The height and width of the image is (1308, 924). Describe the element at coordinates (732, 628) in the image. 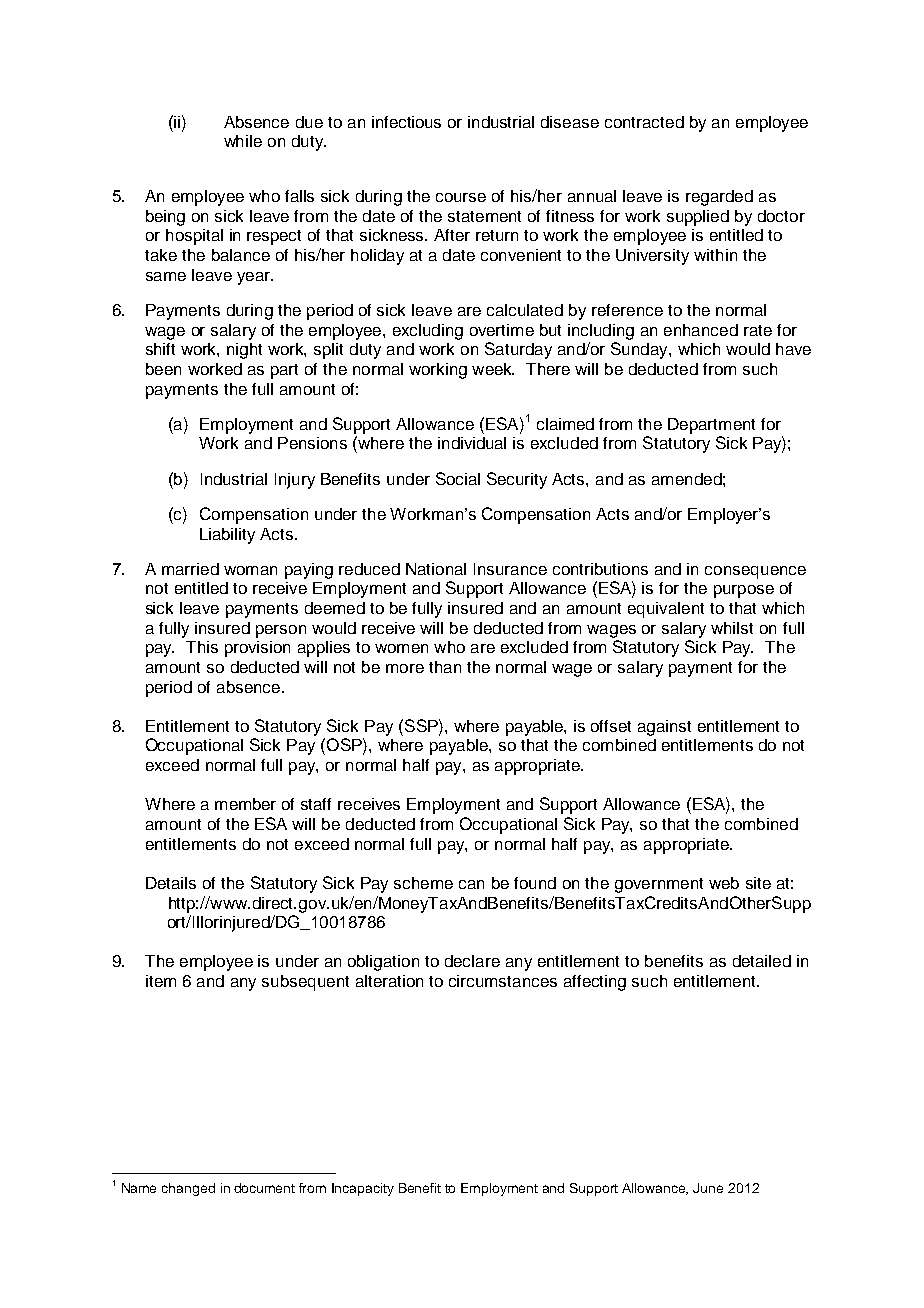

I see `whilst` at that location.
